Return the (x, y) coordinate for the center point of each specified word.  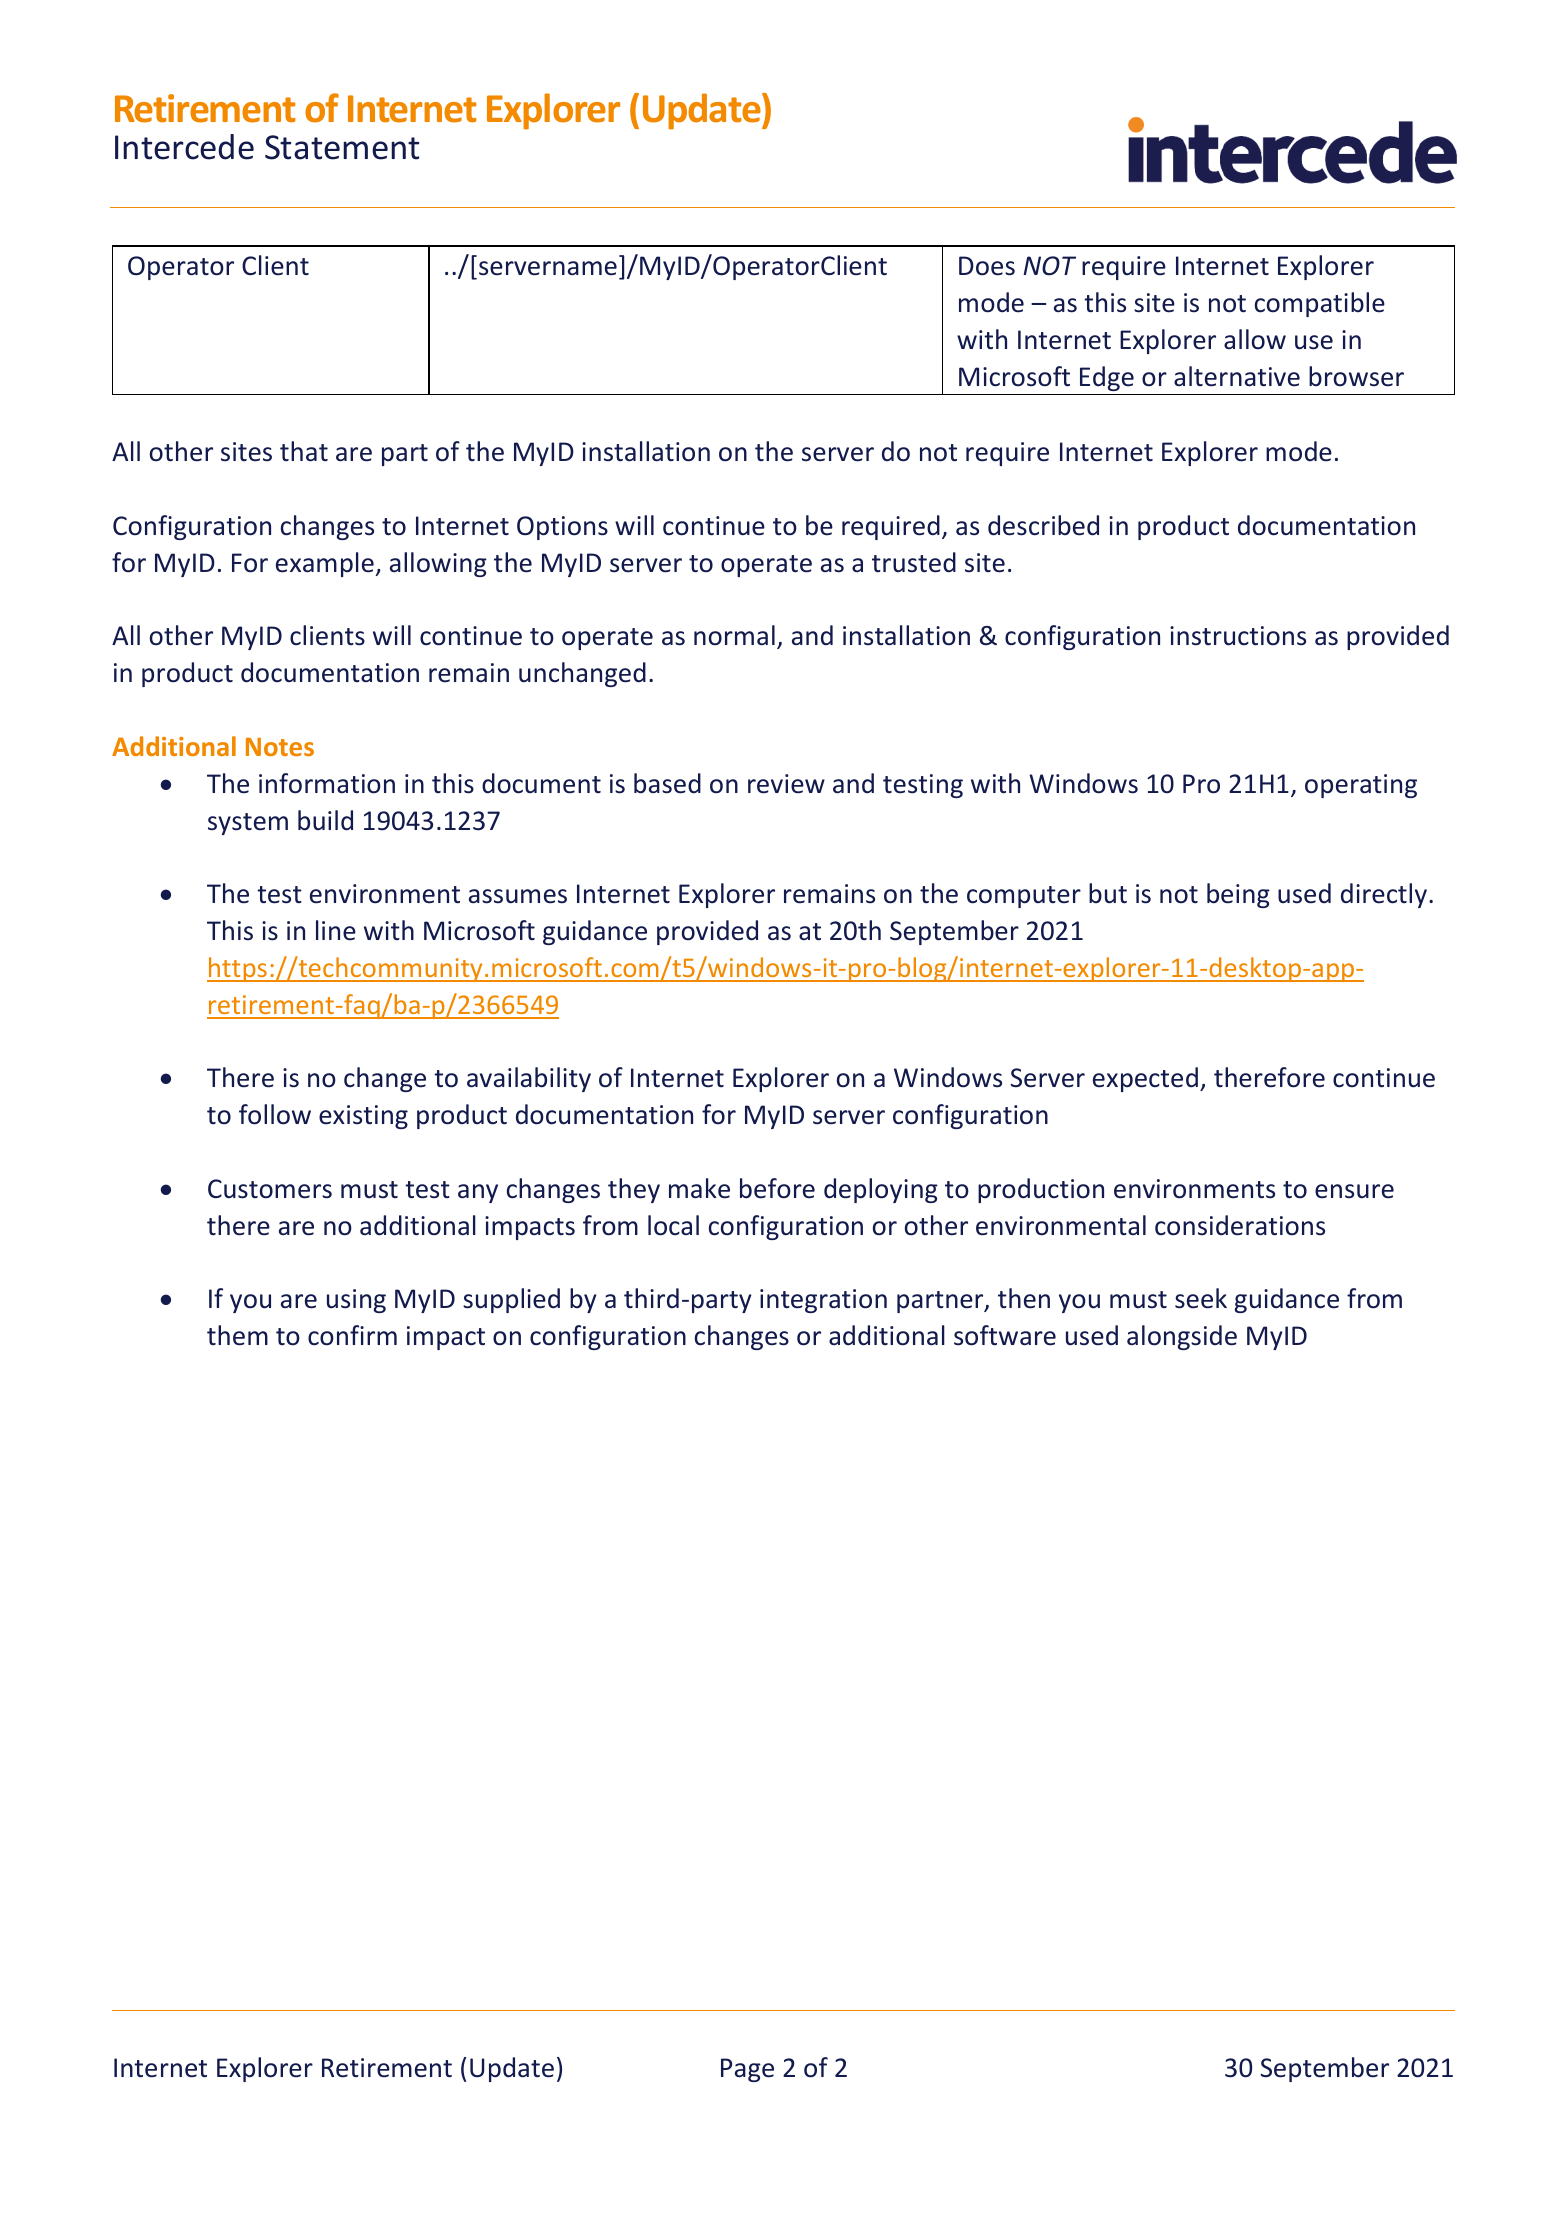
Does (987, 266)
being (1238, 895)
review (786, 784)
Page (747, 2070)
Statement (342, 147)
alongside (1182, 1337)
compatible (1320, 304)
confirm (352, 1335)
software (1005, 1335)
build (325, 820)
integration (823, 1301)
